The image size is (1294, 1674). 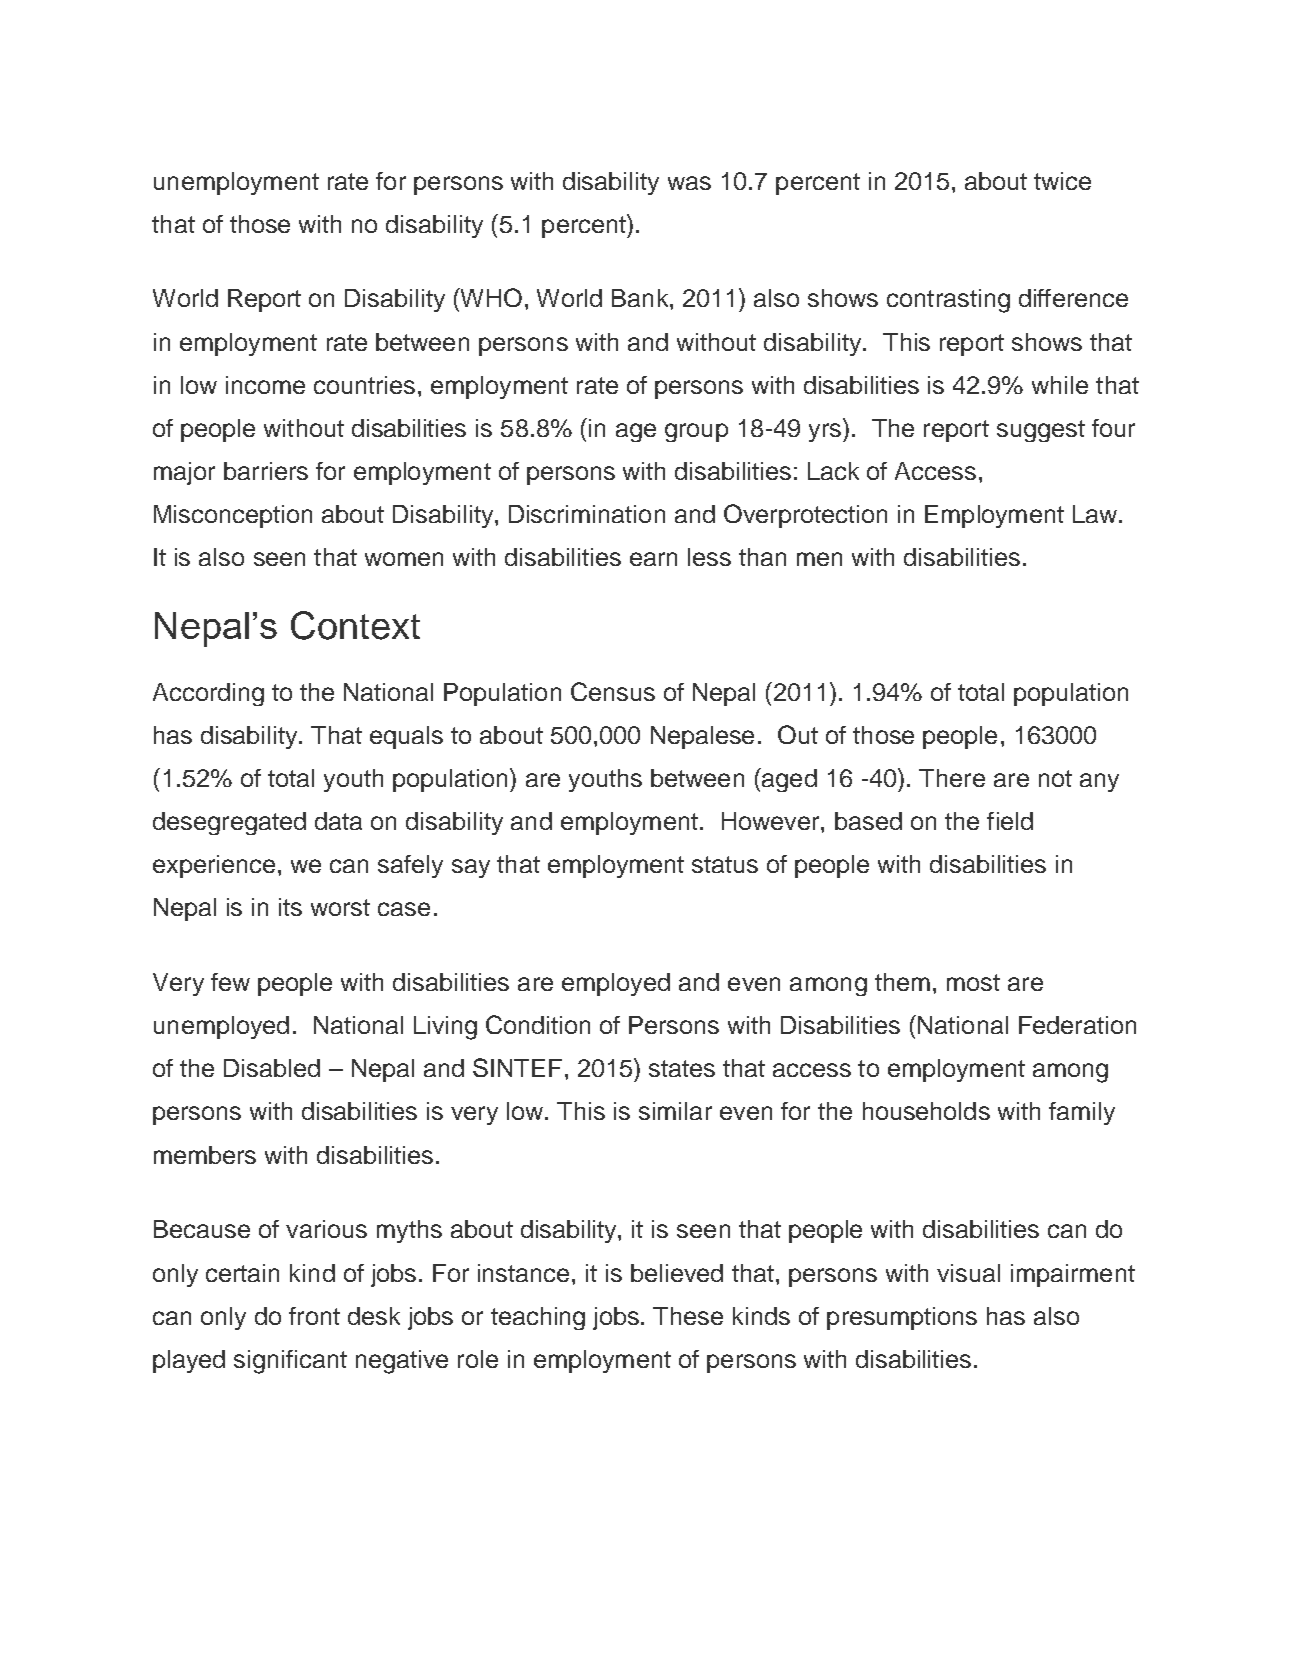 I want to click on WHO, so click(x=490, y=297).
